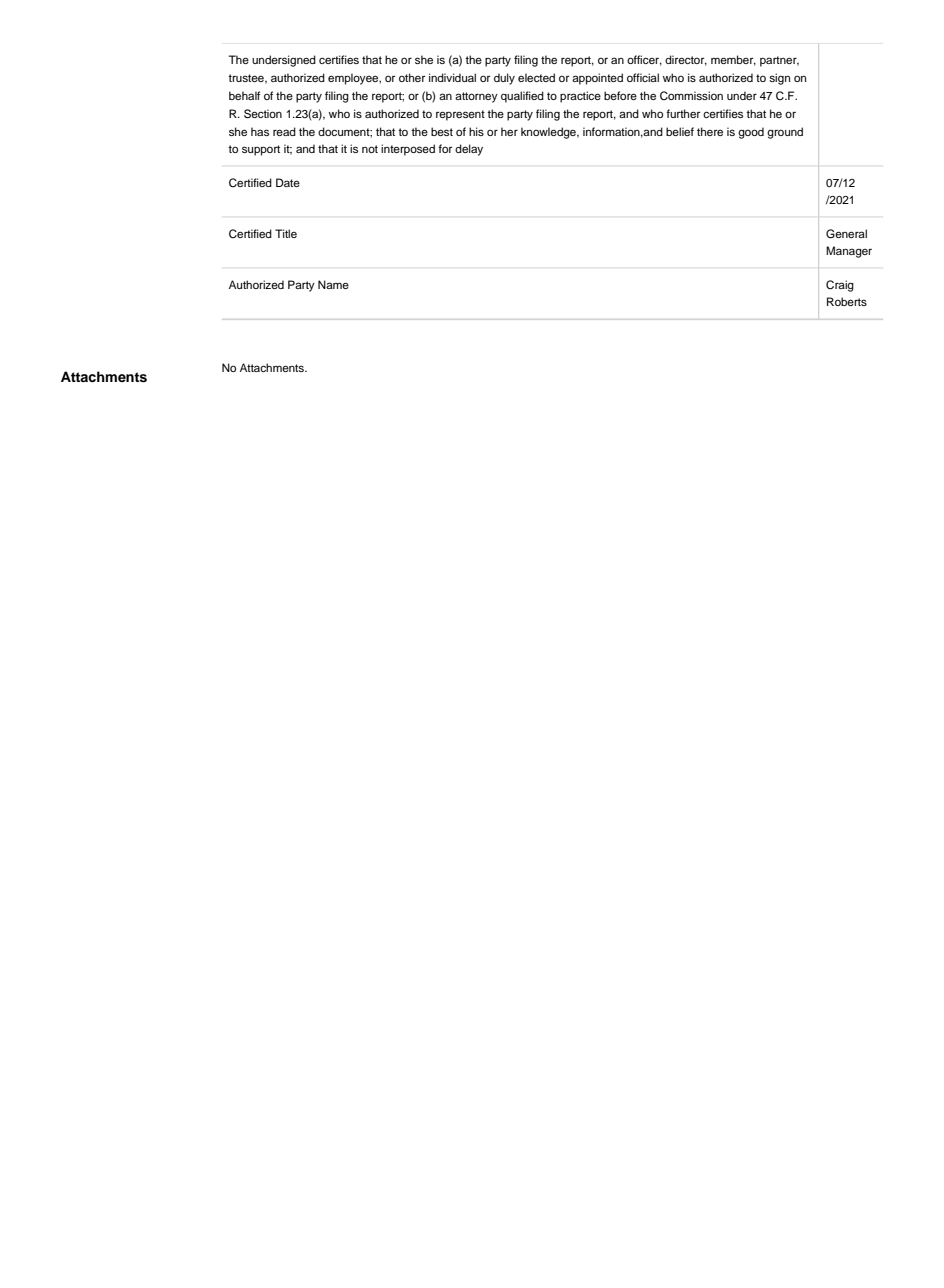  What do you see at coordinates (476, 131) in the screenshot?
I see `his` at bounding box center [476, 131].
